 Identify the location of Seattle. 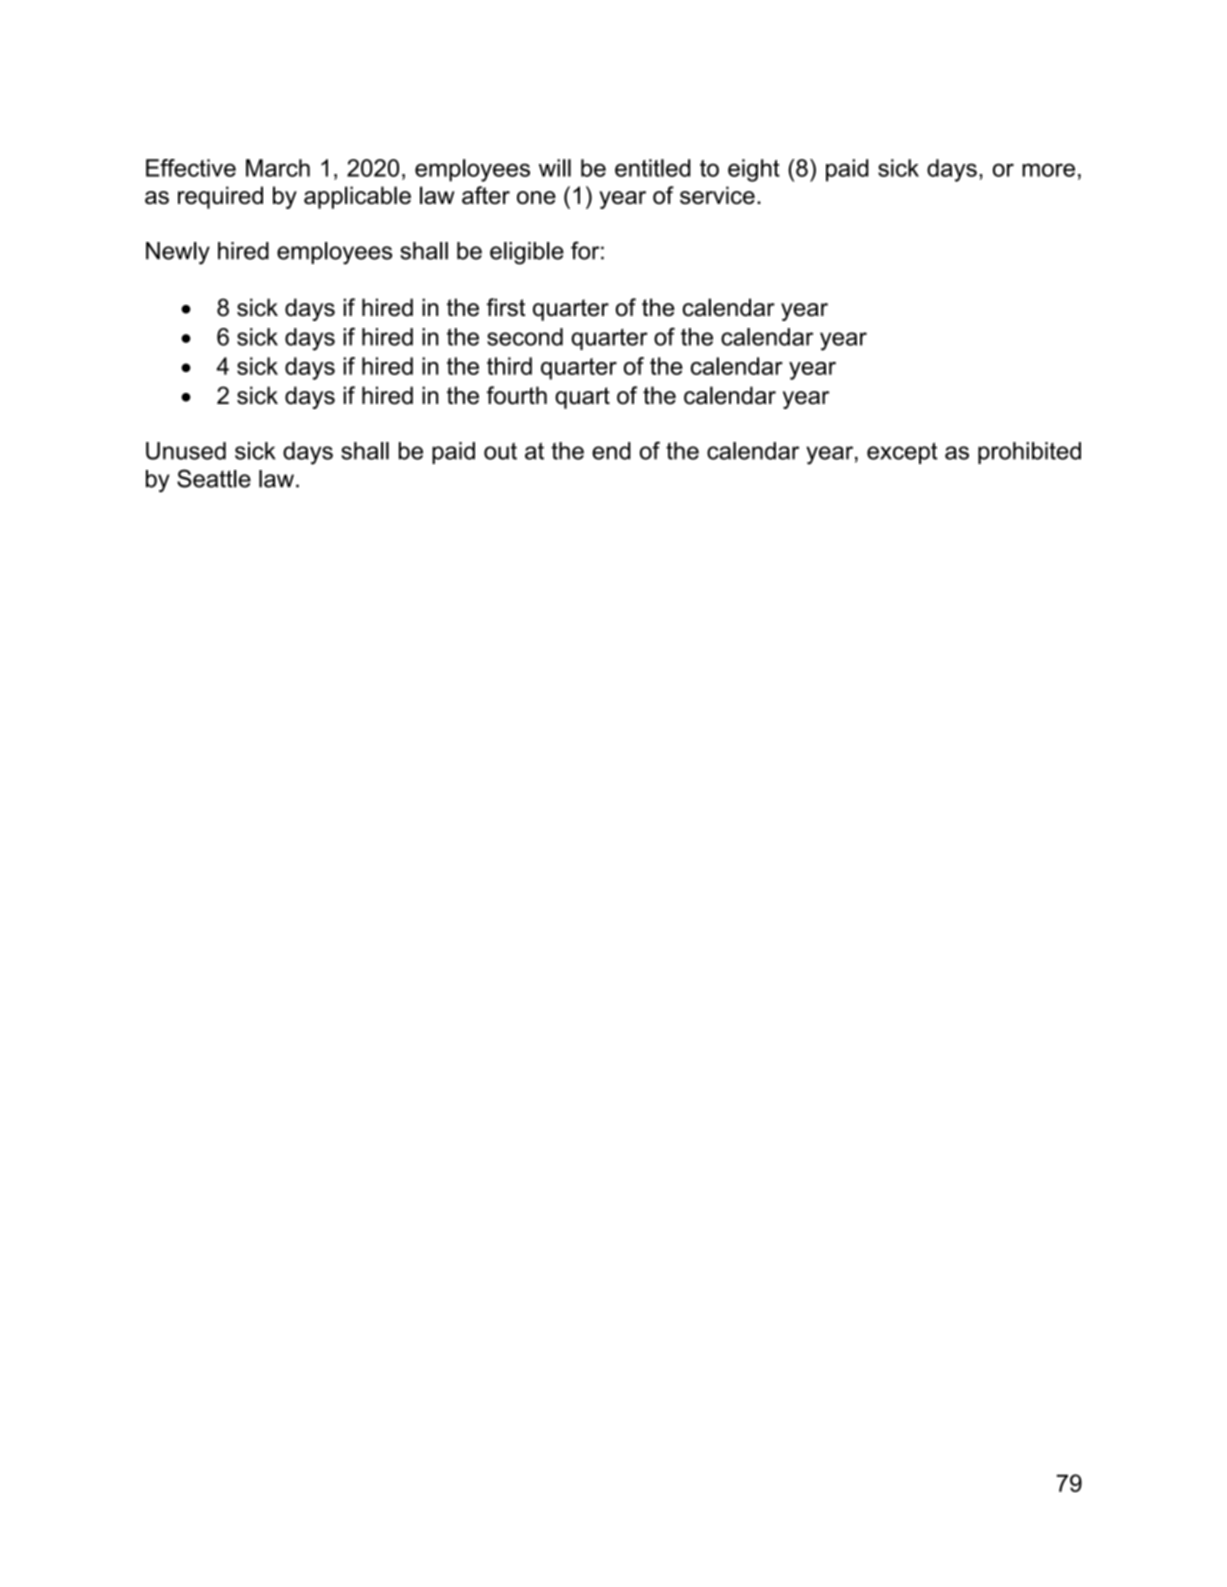
(214, 478).
